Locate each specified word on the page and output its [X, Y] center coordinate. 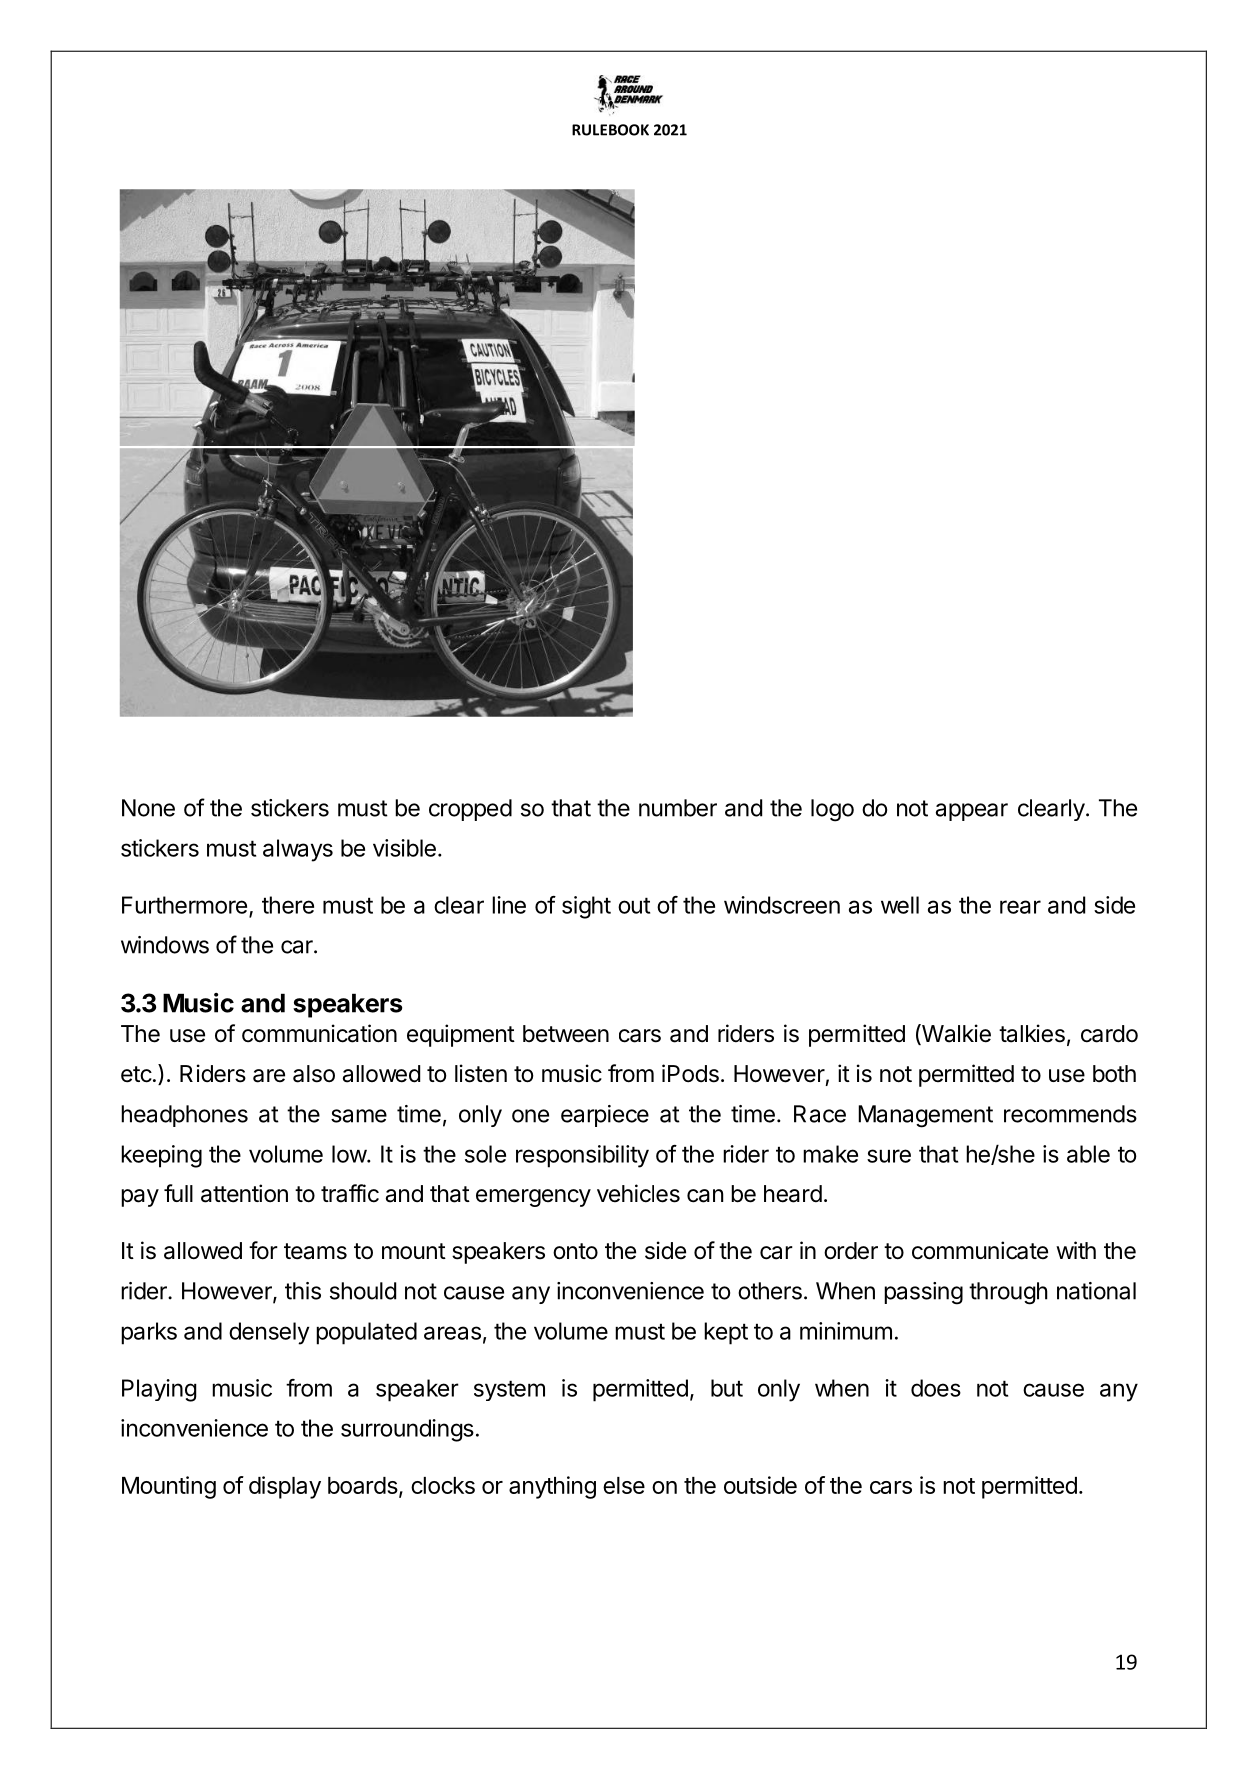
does [936, 1388]
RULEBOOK [610, 130]
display [285, 1487]
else [624, 1485]
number [678, 808]
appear [972, 812]
